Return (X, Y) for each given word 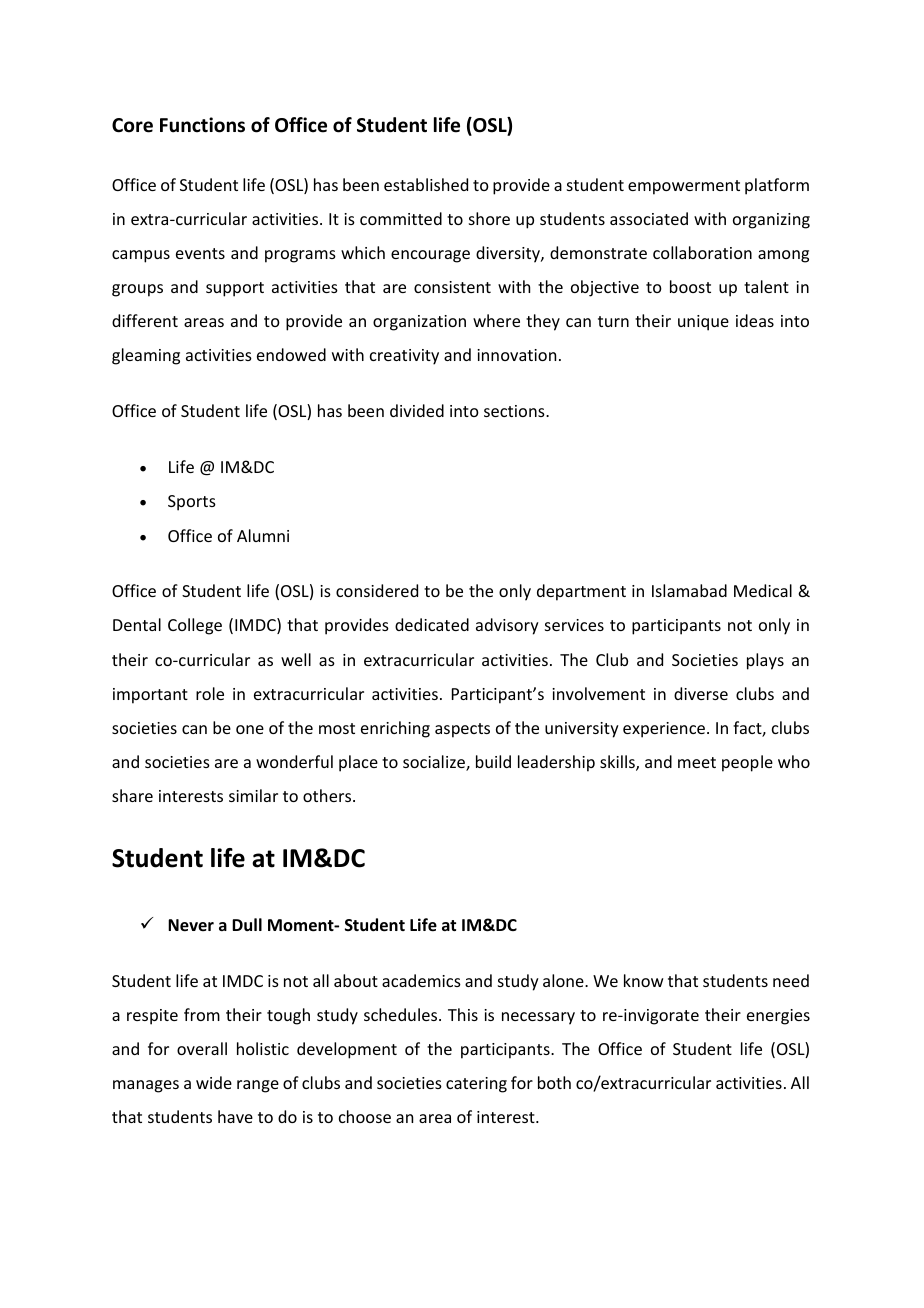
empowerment (684, 187)
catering (476, 1085)
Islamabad (689, 590)
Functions (202, 125)
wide (214, 1082)
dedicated (432, 624)
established (426, 184)
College (195, 626)
